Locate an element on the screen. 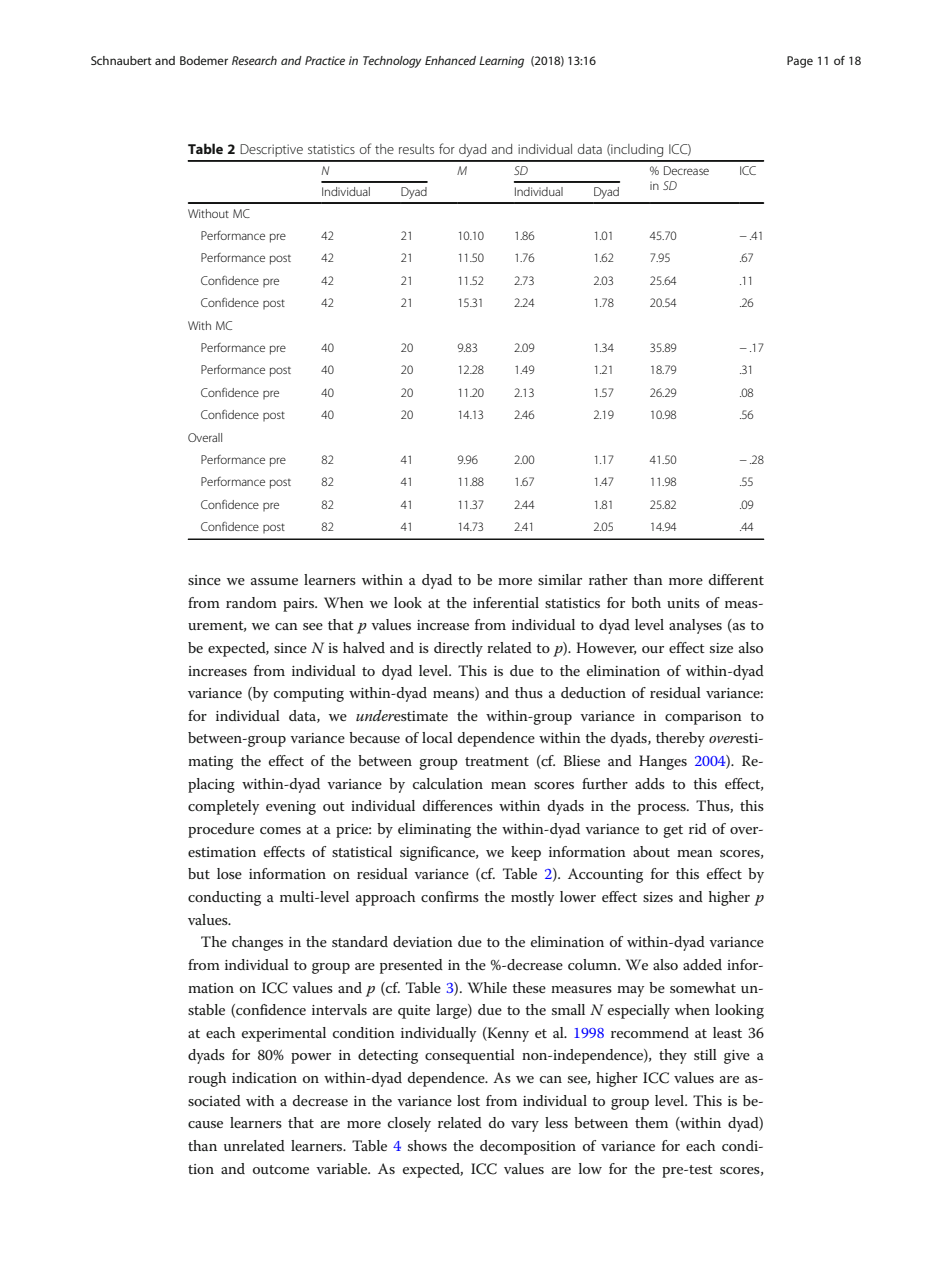  outcome is located at coordinates (281, 1169).
